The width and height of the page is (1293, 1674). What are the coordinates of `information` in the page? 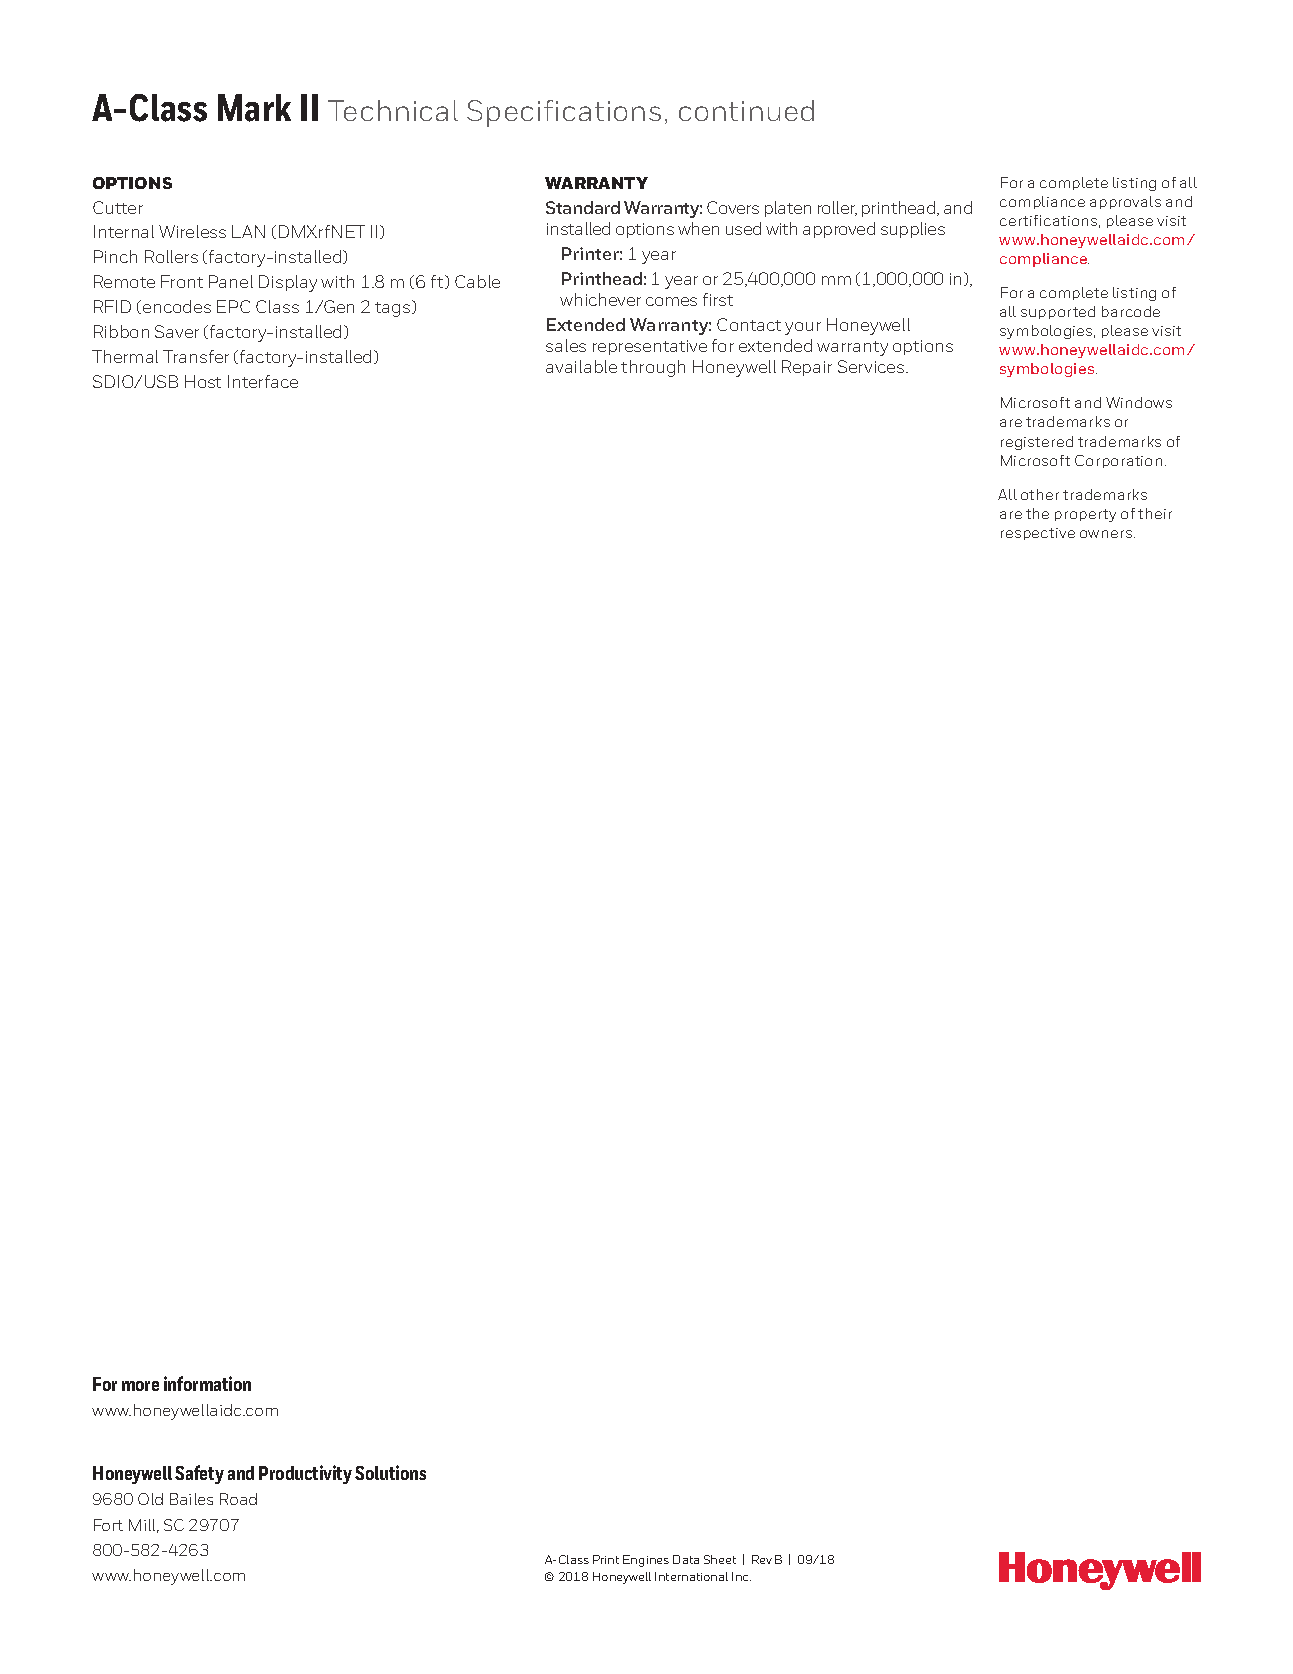 It's located at (207, 1383).
